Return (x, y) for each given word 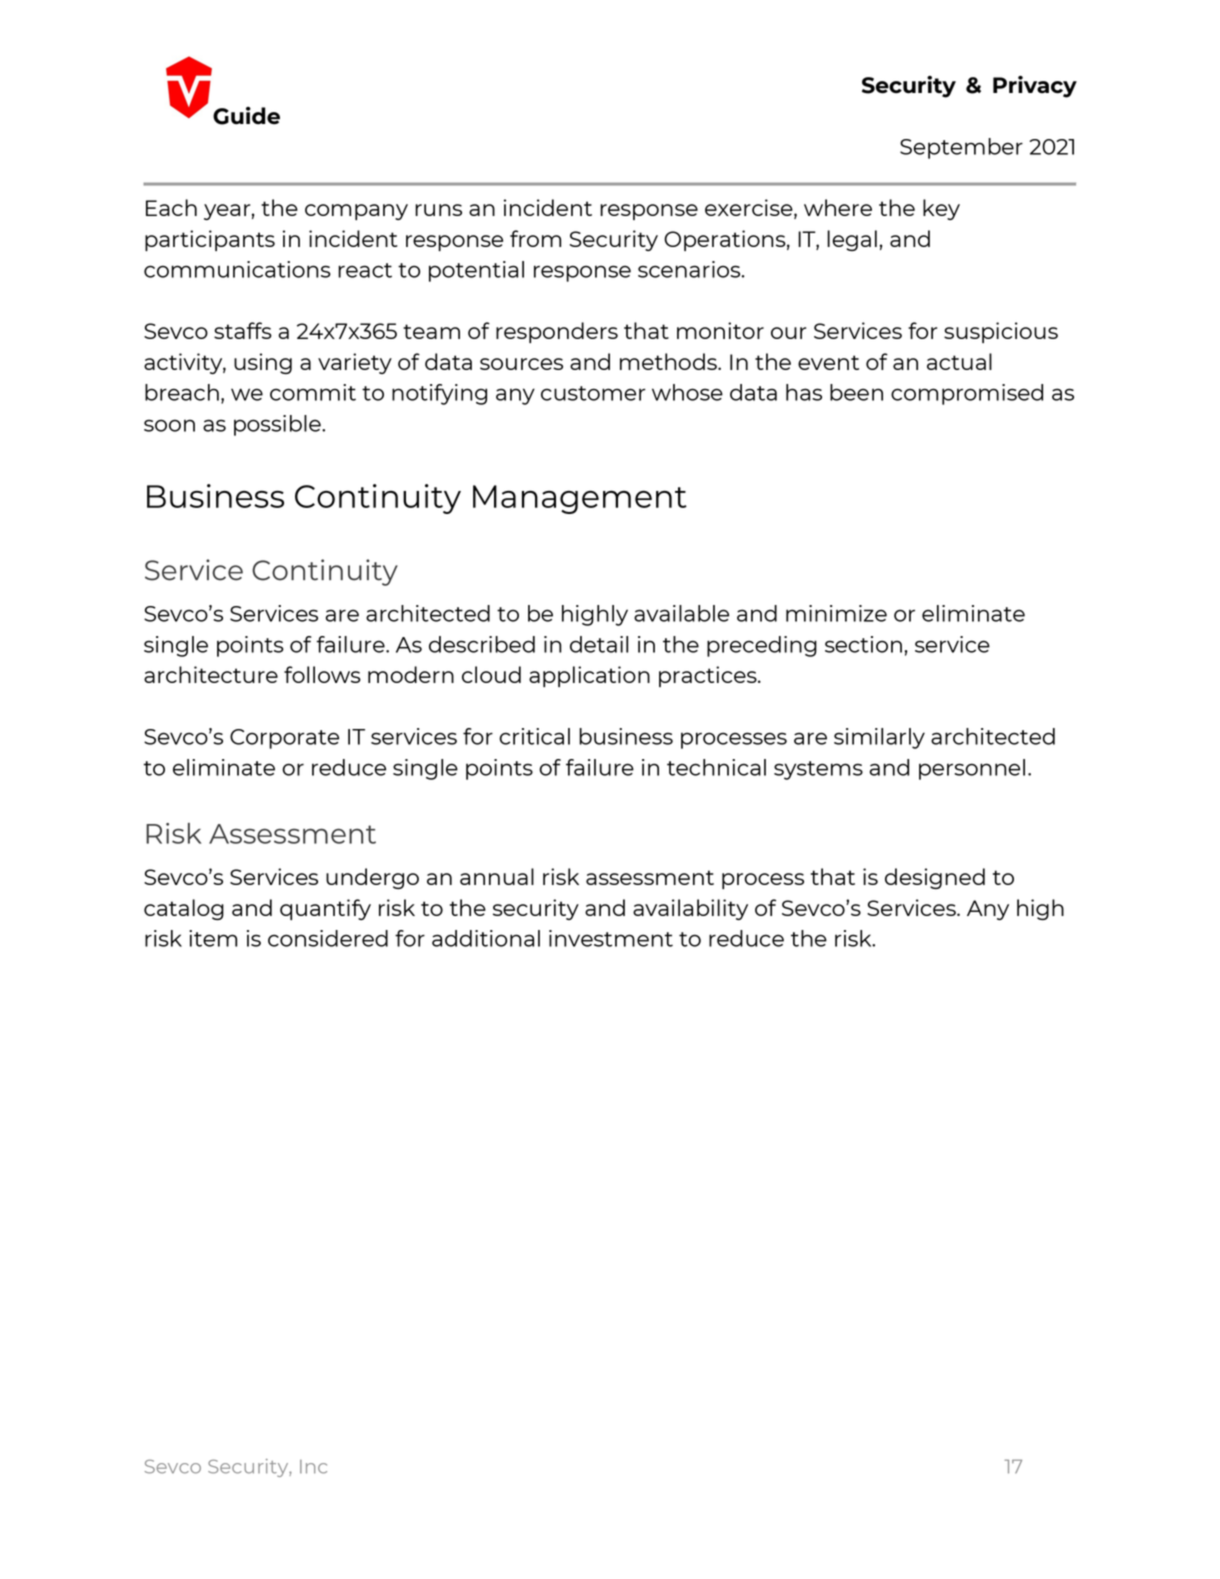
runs (438, 210)
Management (580, 499)
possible (278, 425)
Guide (246, 116)
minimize (836, 613)
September (961, 148)
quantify (325, 909)
